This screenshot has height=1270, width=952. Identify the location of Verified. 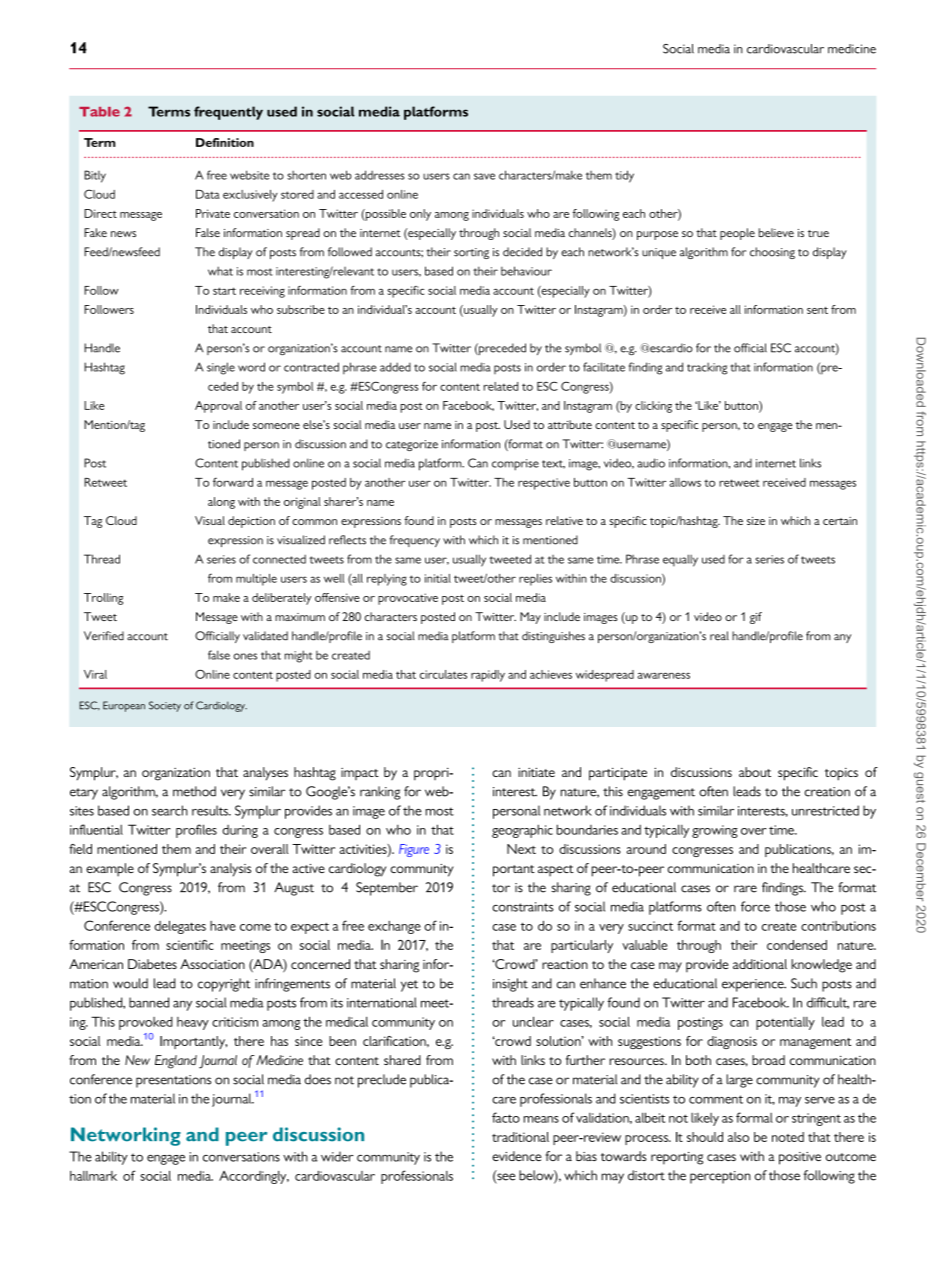
(104, 636).
